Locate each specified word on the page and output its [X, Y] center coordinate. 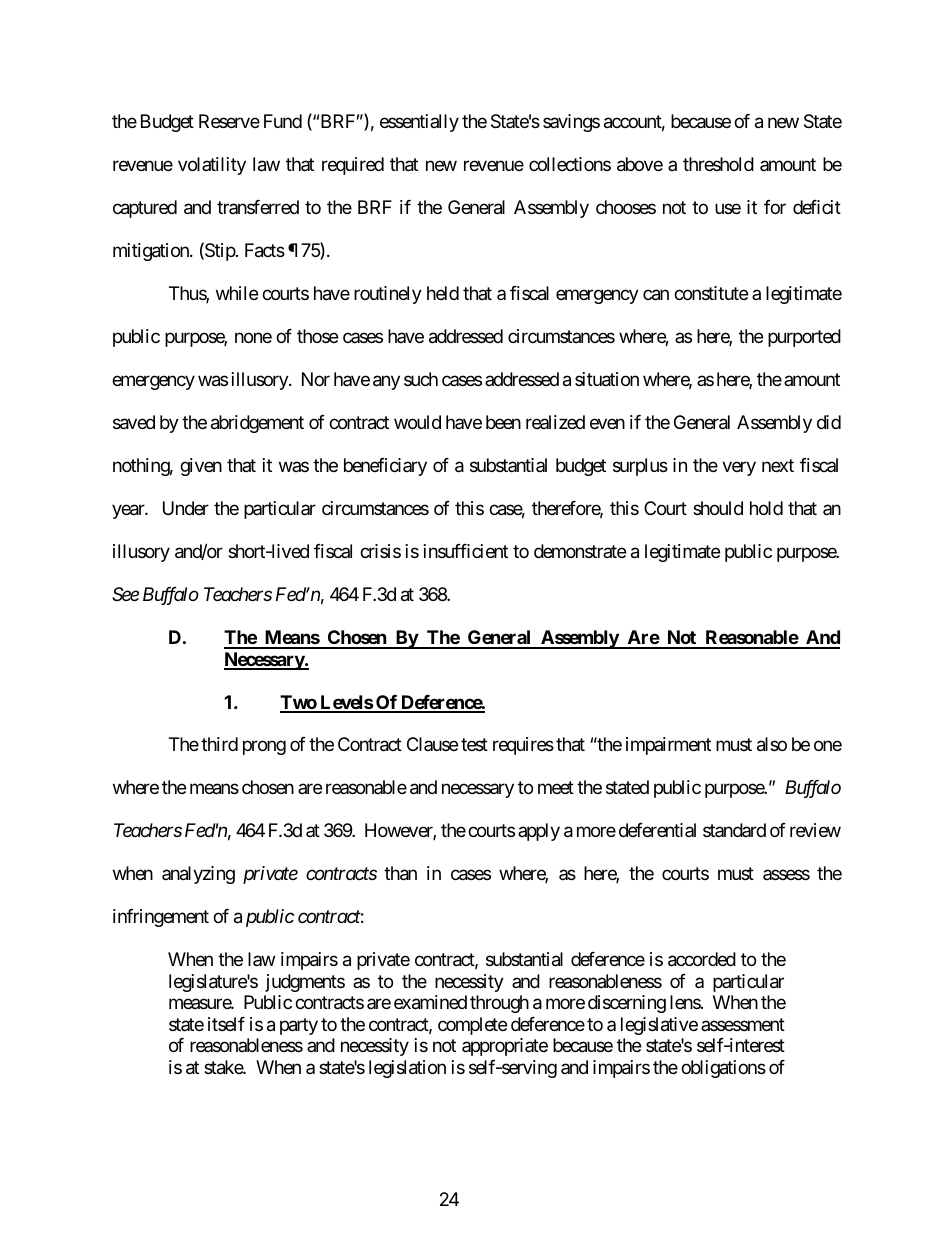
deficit [817, 207]
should [718, 508]
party [299, 1026]
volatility [212, 166]
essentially [419, 123]
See [125, 594]
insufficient [466, 551]
